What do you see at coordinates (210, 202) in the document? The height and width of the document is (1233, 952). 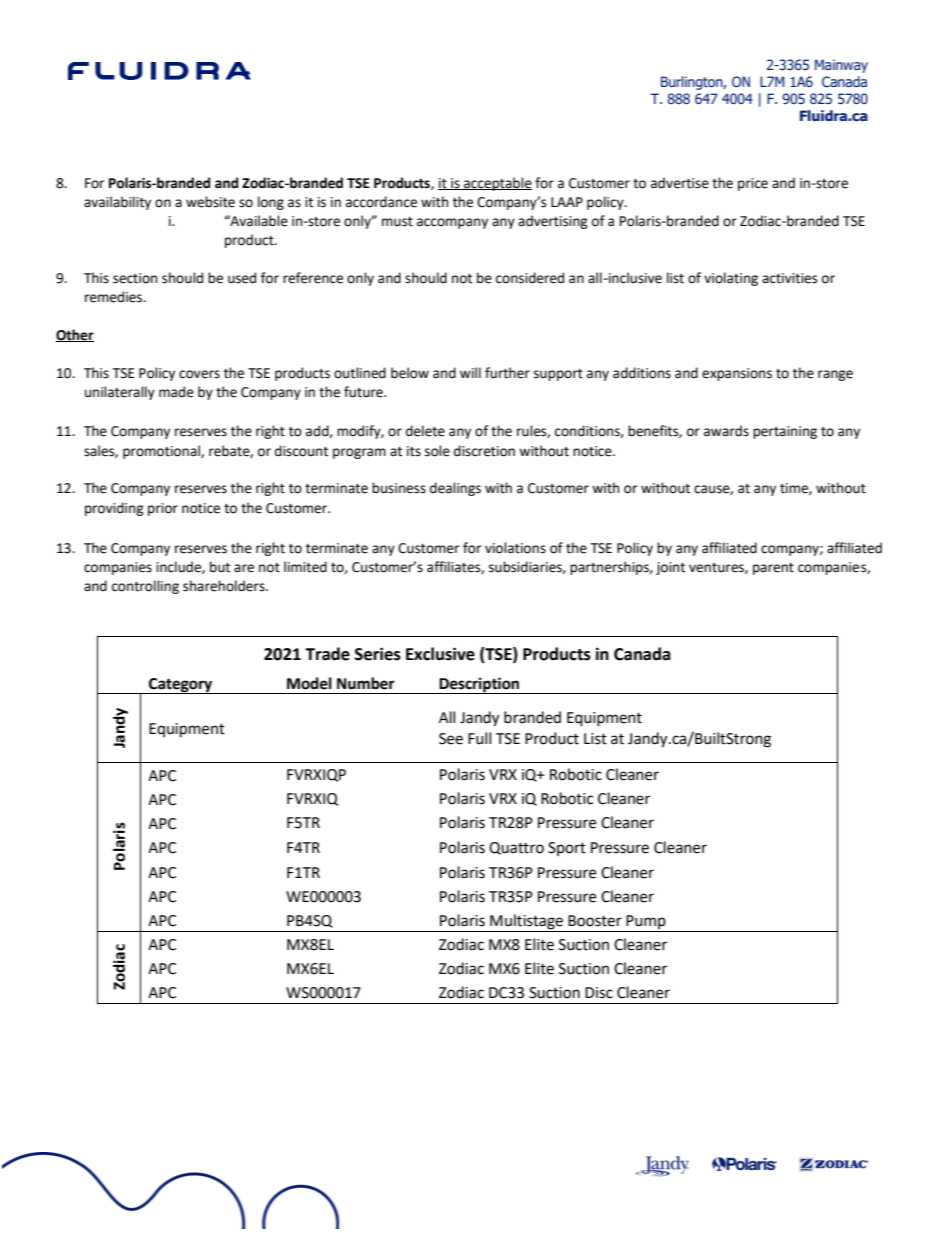 I see `website` at bounding box center [210, 202].
